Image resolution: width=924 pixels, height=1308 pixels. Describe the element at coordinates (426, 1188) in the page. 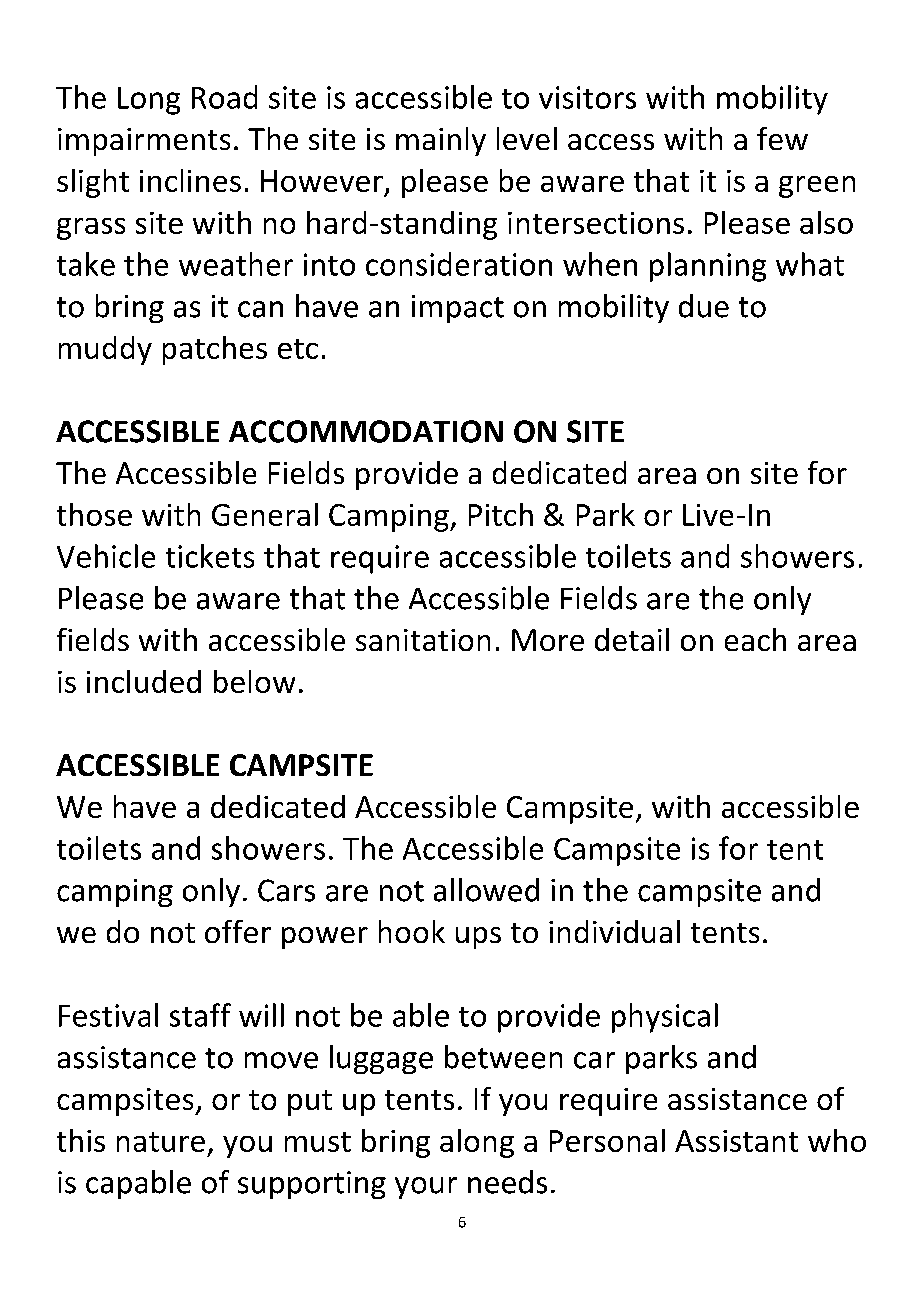

I see `your` at that location.
